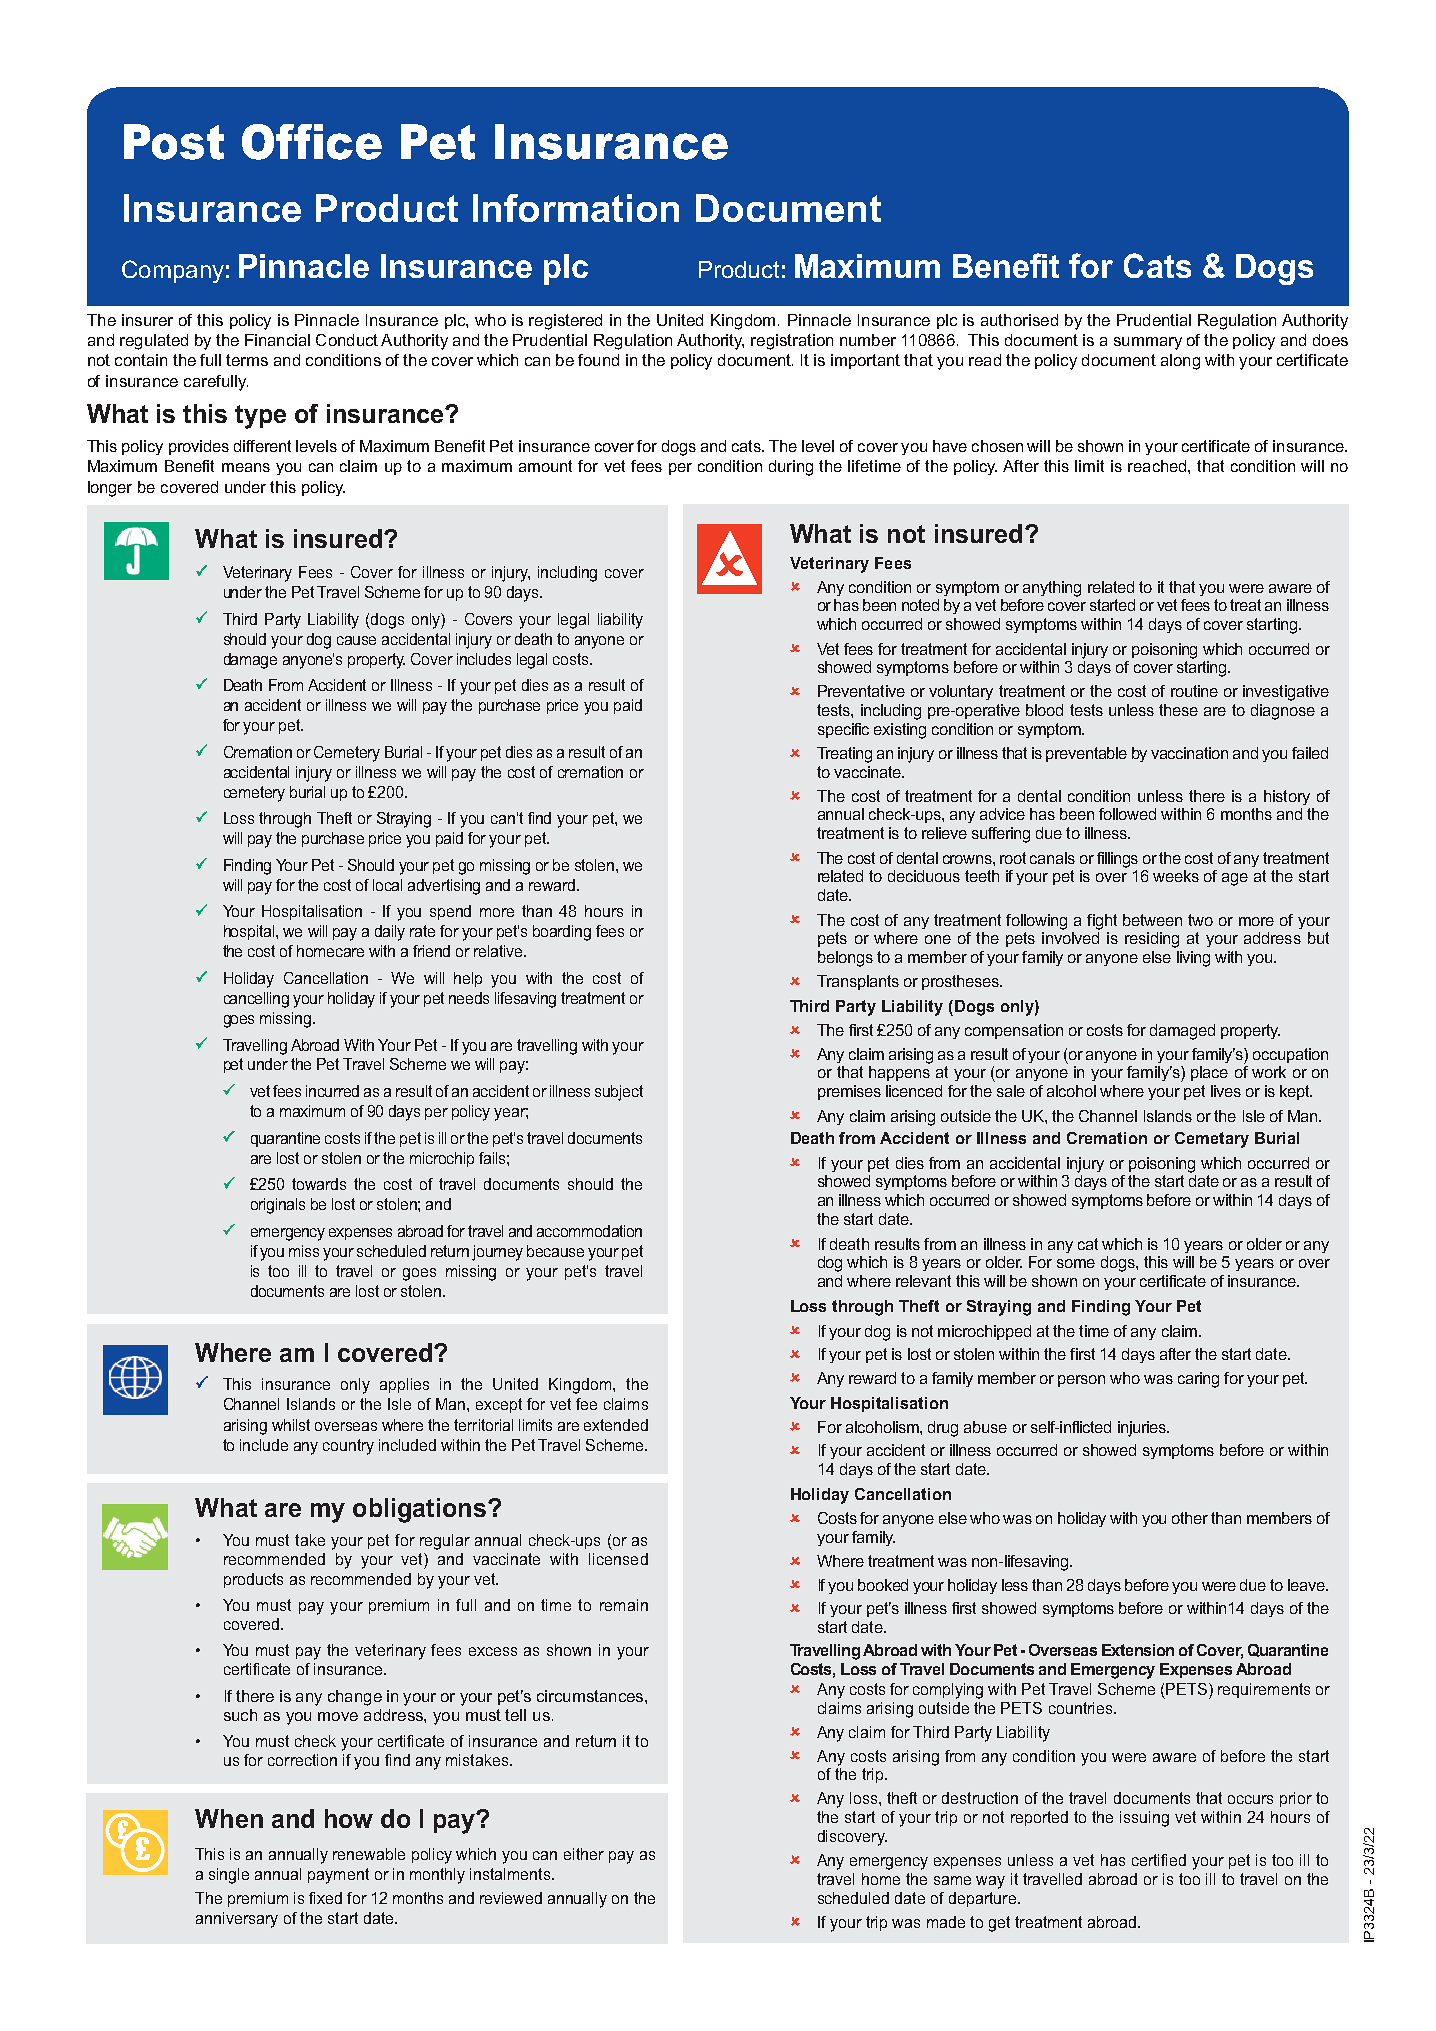  What do you see at coordinates (256, 1000) in the document?
I see `cancelling` at bounding box center [256, 1000].
